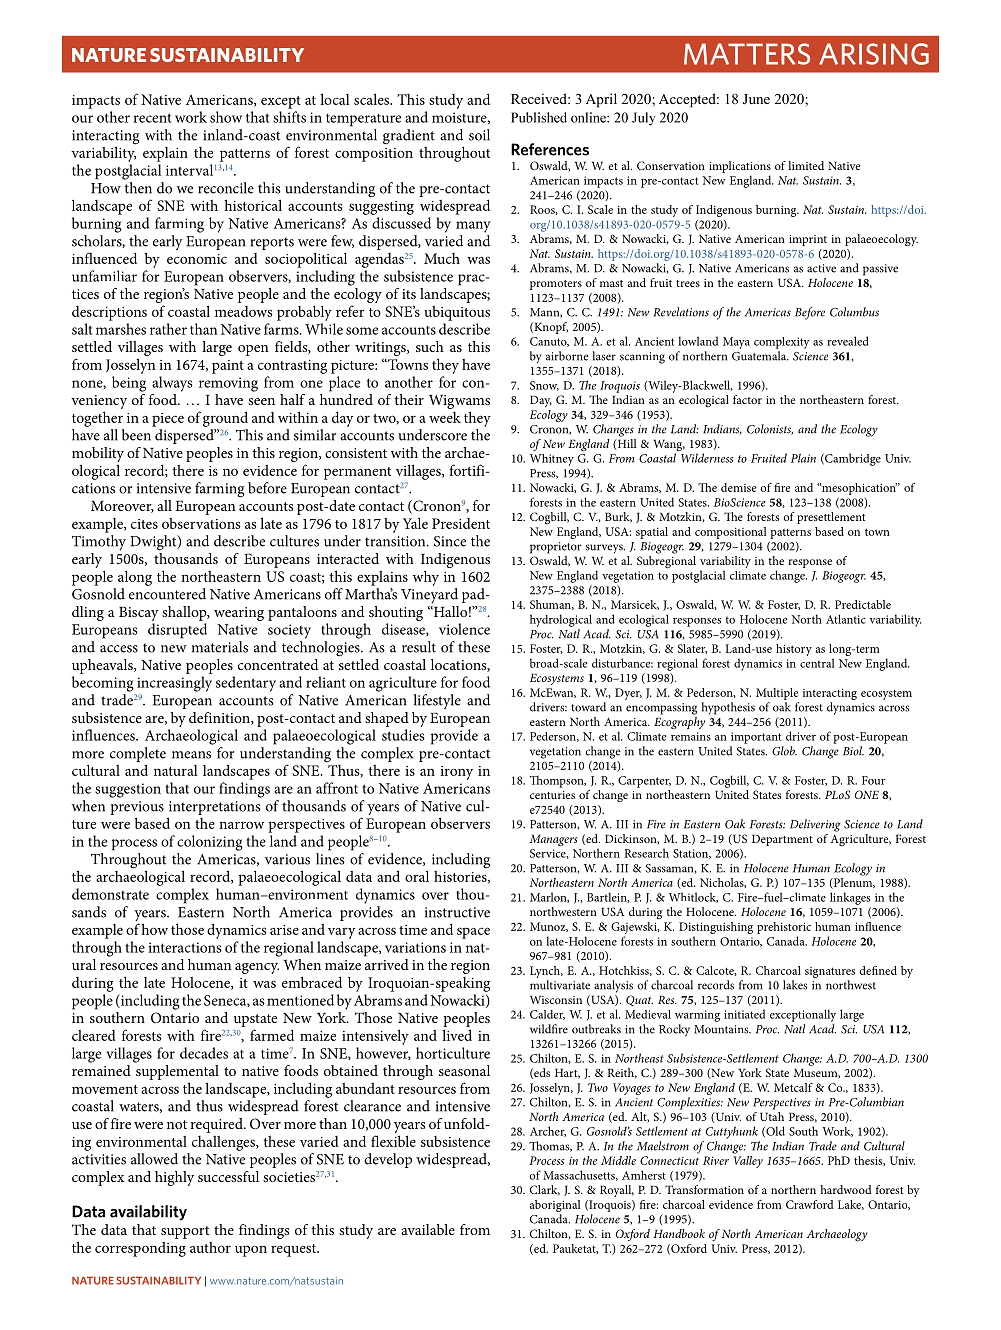 The width and height of the screenshot is (1001, 1330). What do you see at coordinates (810, 1204) in the screenshot?
I see `Crawford` at bounding box center [810, 1204].
